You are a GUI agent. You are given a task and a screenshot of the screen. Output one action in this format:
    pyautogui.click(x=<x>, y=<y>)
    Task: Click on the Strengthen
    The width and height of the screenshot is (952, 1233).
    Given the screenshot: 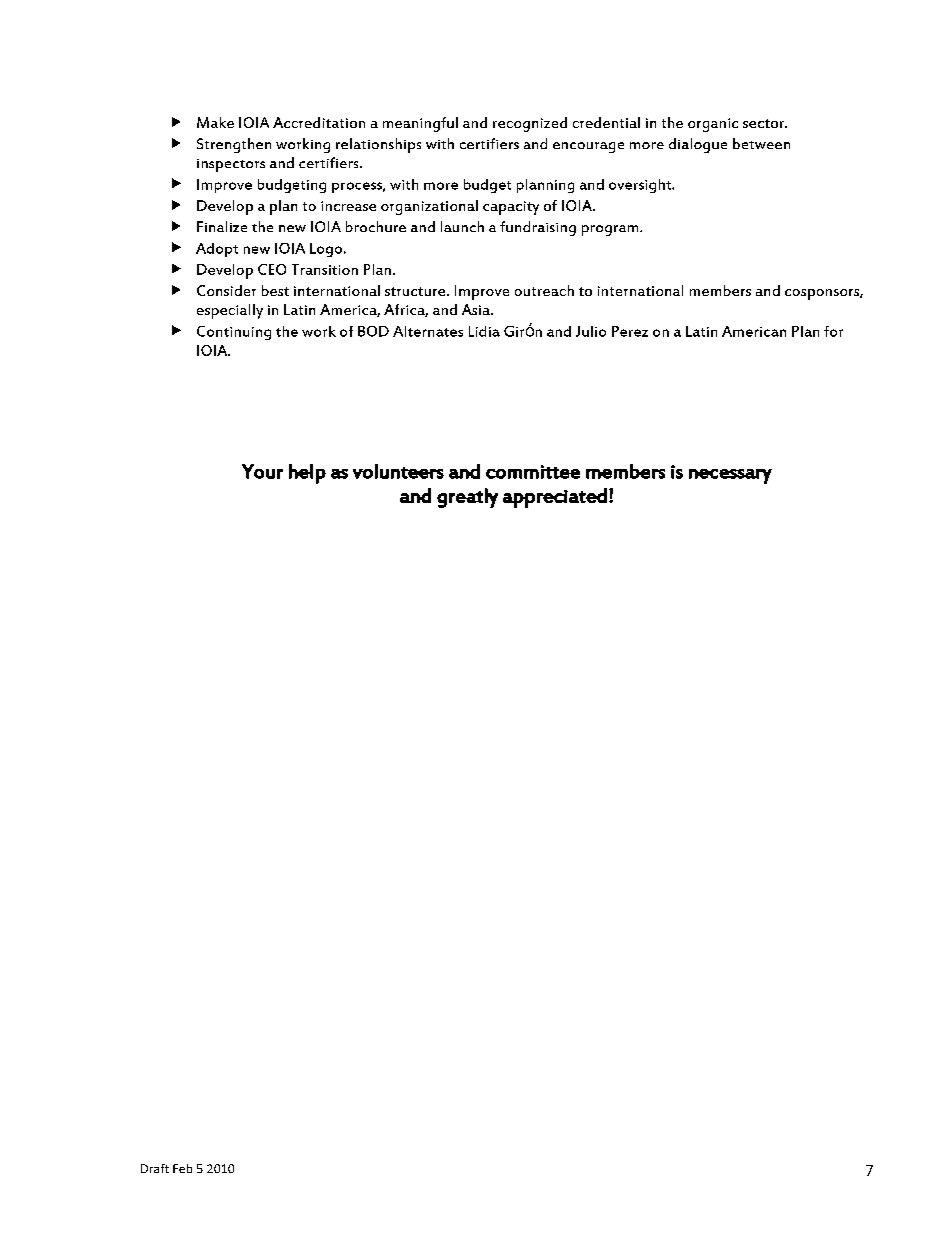 What is the action you would take?
    pyautogui.click(x=234, y=145)
